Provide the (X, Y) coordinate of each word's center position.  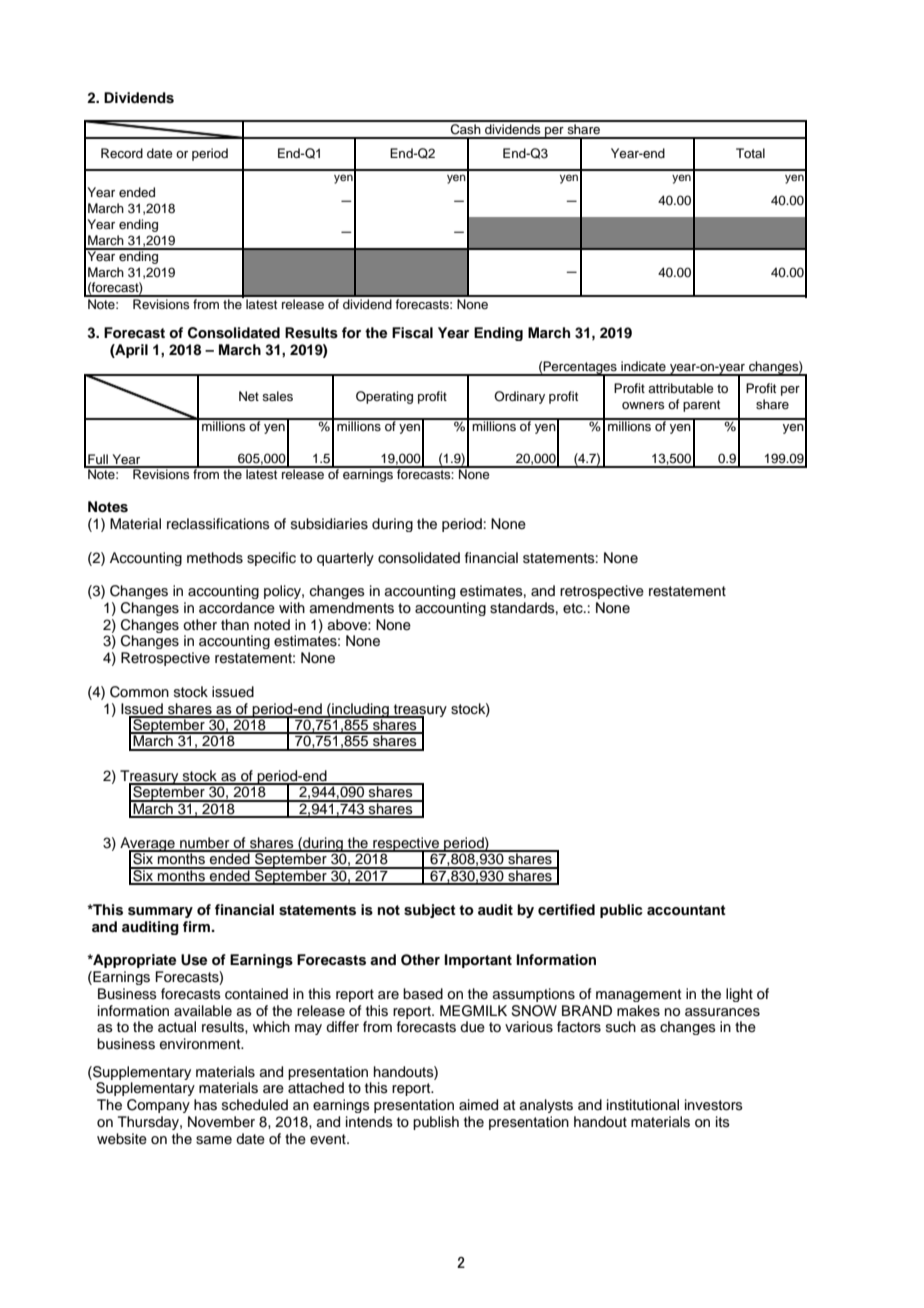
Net (249, 396)
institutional (643, 1105)
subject (430, 911)
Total (750, 153)
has (205, 1105)
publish (436, 1123)
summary (160, 912)
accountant (686, 910)
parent (701, 406)
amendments (352, 608)
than (235, 624)
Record (122, 153)
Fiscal (412, 333)
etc (574, 608)
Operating (384, 397)
